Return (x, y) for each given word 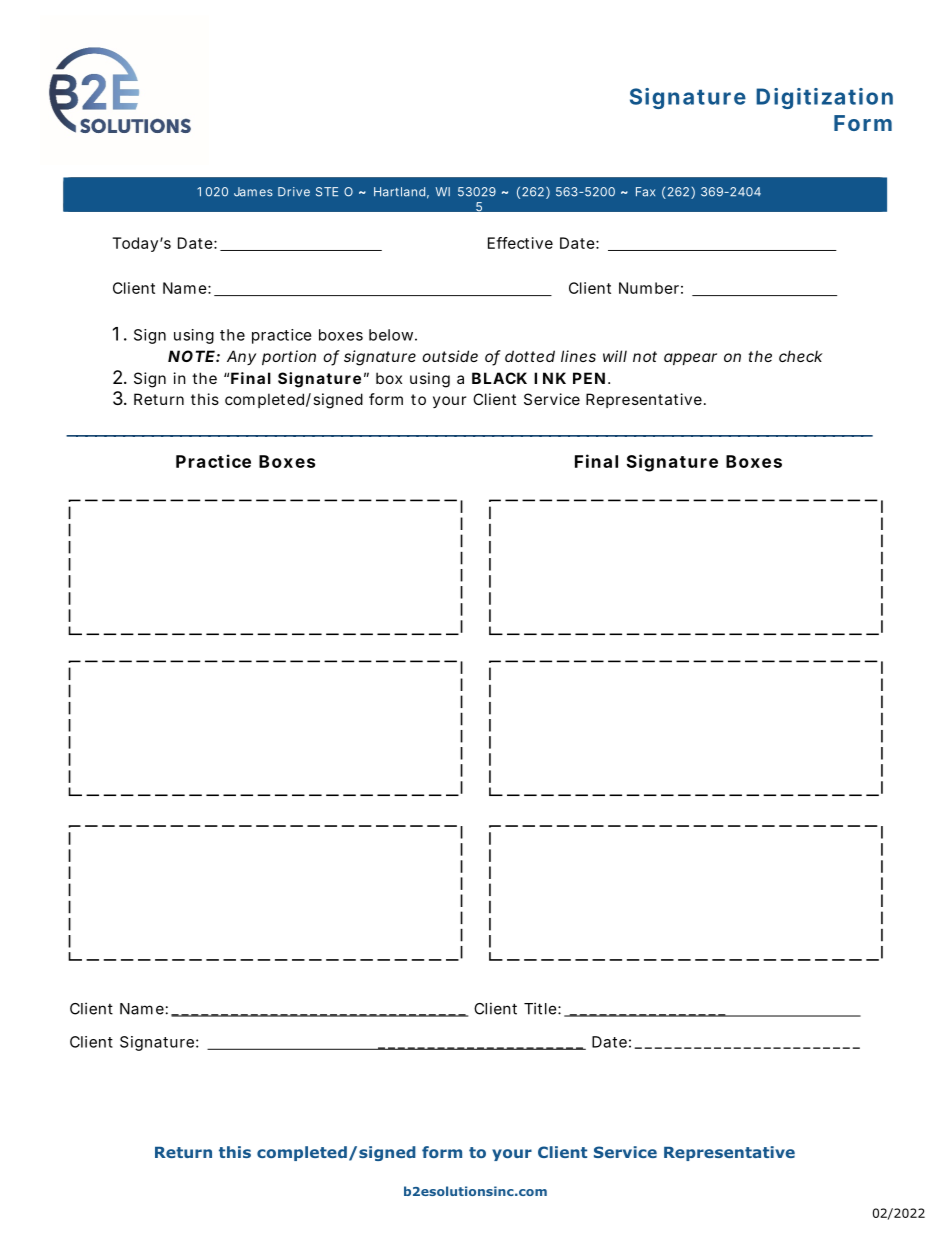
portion (289, 357)
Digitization (824, 98)
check (801, 356)
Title (541, 1008)
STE (327, 192)
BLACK (499, 378)
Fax (645, 192)
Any (241, 357)
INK (550, 378)
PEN (589, 378)
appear (690, 359)
